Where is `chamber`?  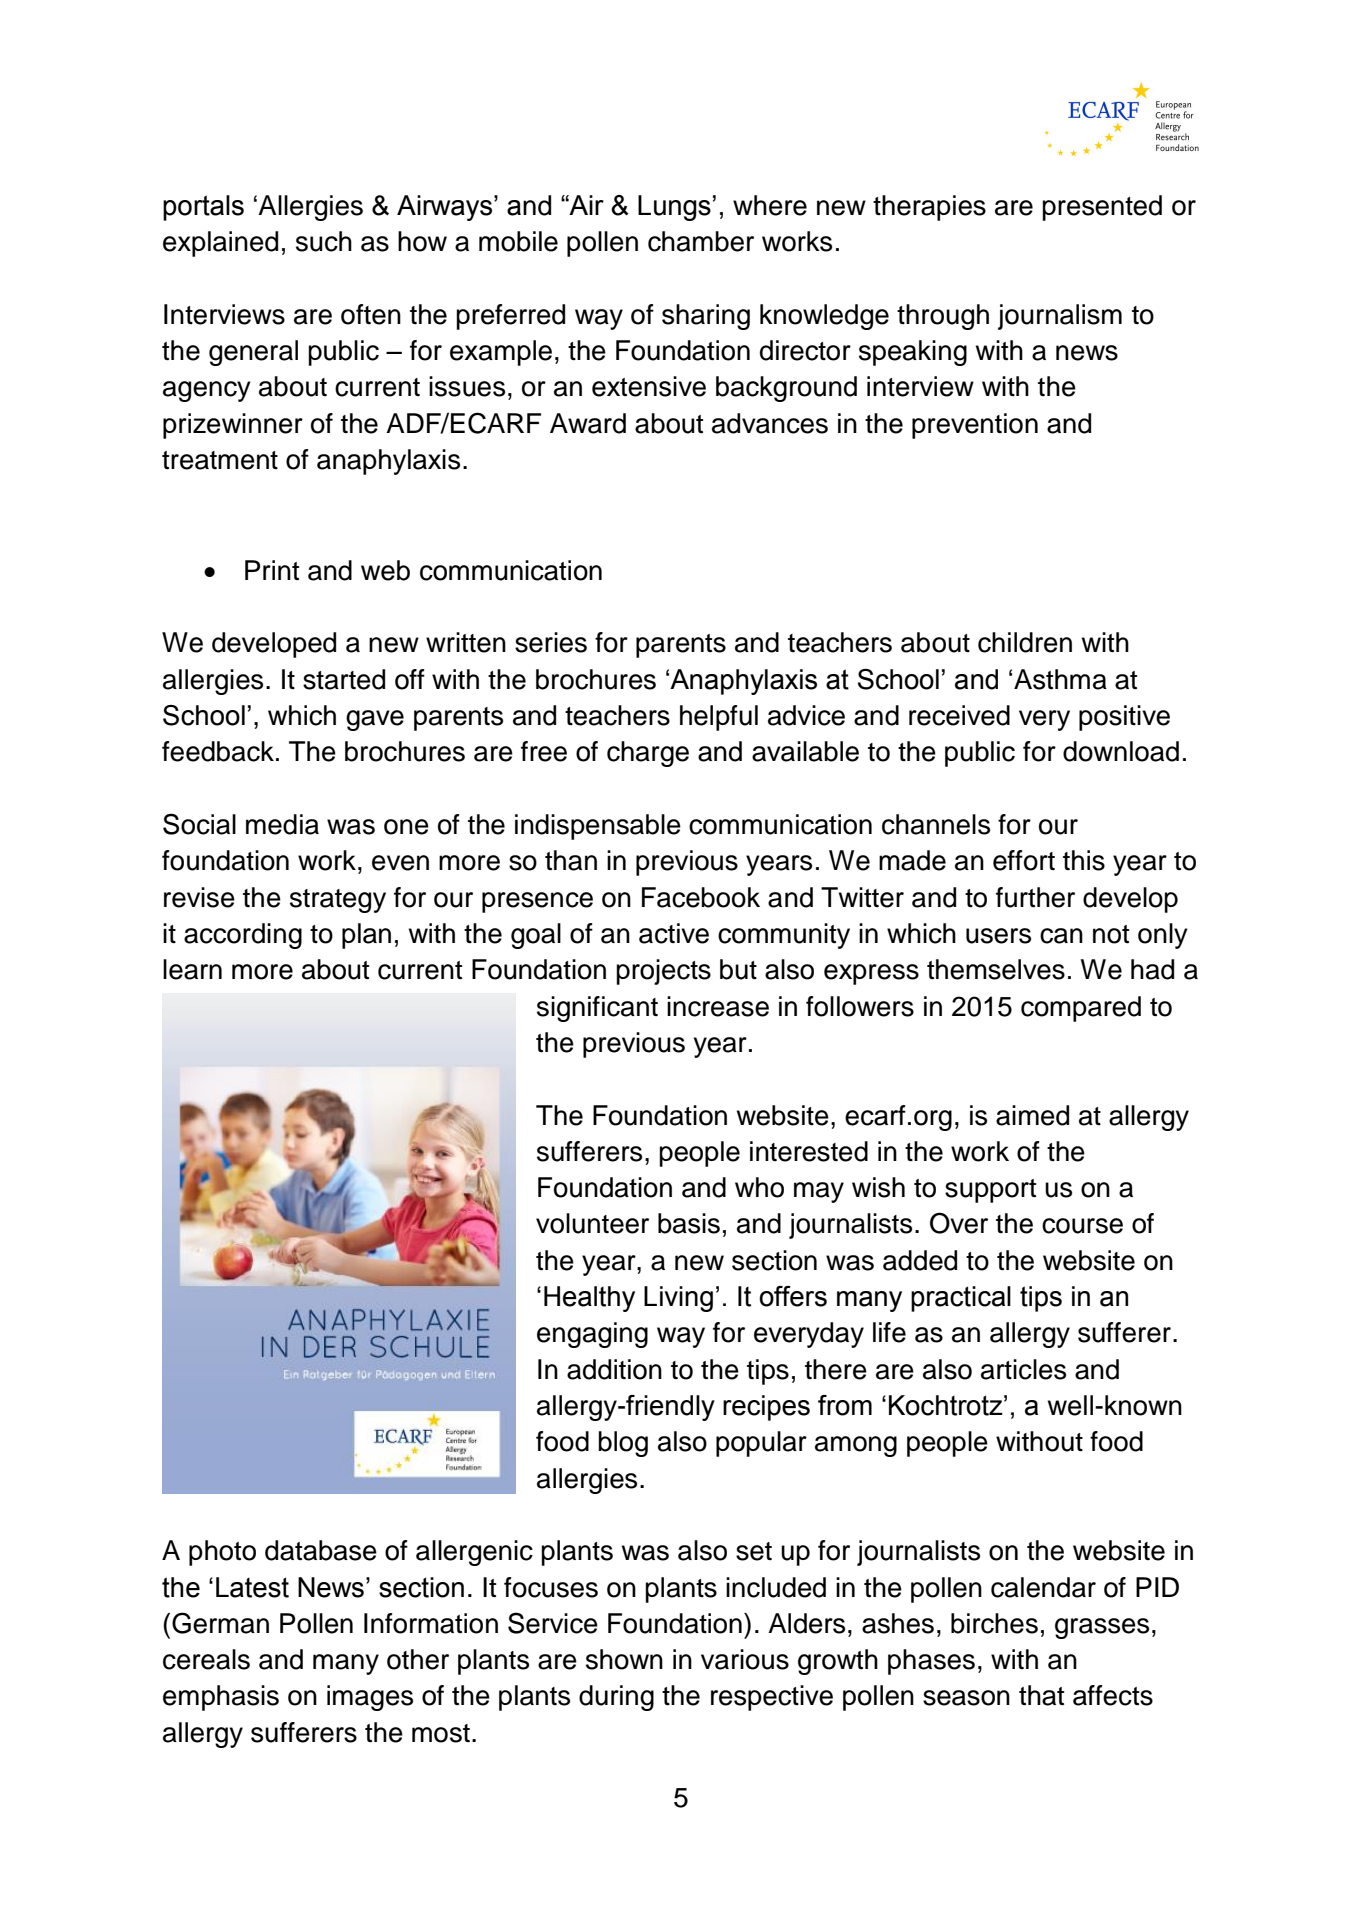 chamber is located at coordinates (701, 241).
